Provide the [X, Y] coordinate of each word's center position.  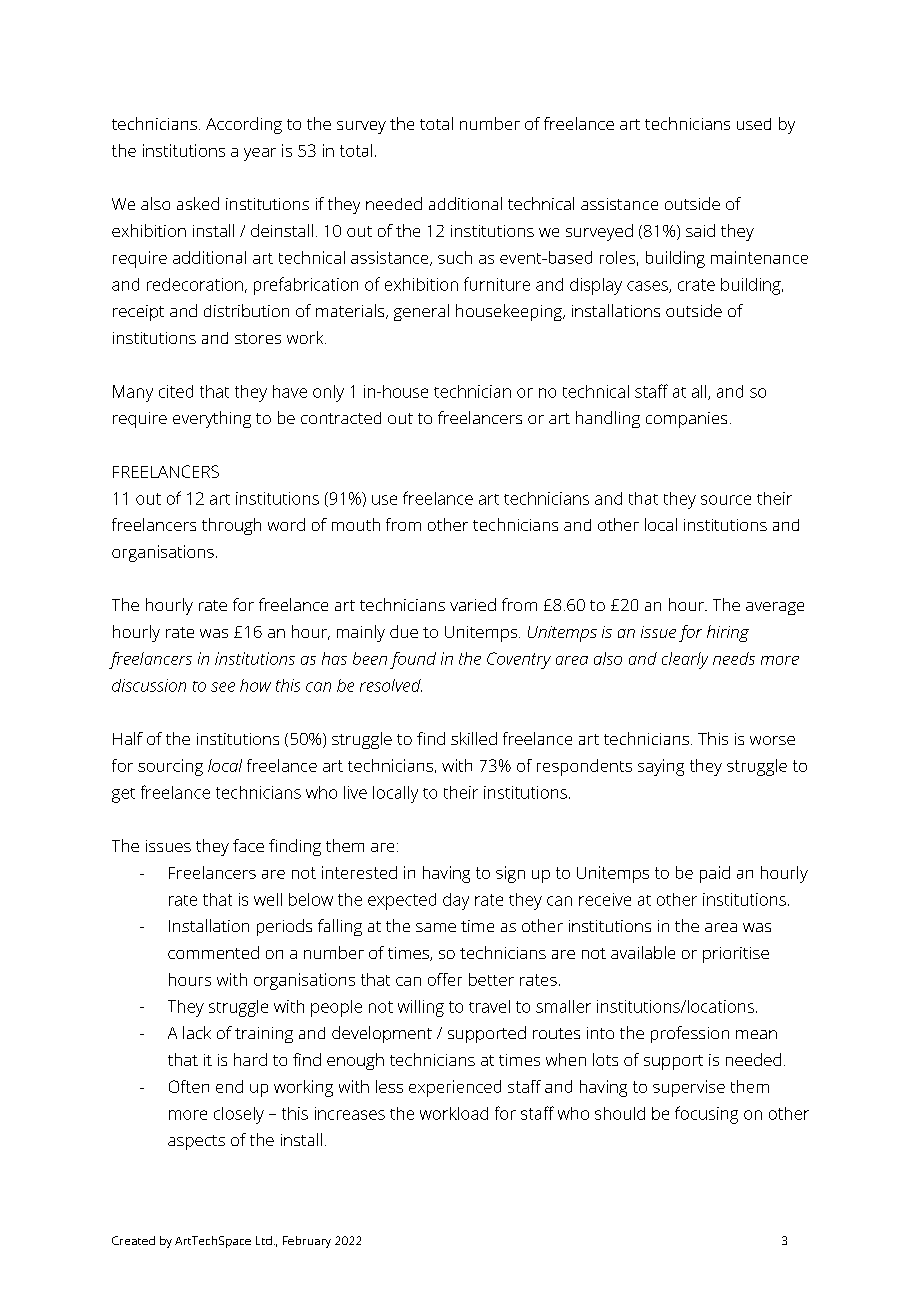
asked [198, 203]
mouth [356, 524]
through [231, 526]
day [456, 901]
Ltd [264, 1240]
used [754, 124]
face [248, 845]
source [726, 500]
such [455, 257]
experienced [455, 1088]
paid [715, 874]
